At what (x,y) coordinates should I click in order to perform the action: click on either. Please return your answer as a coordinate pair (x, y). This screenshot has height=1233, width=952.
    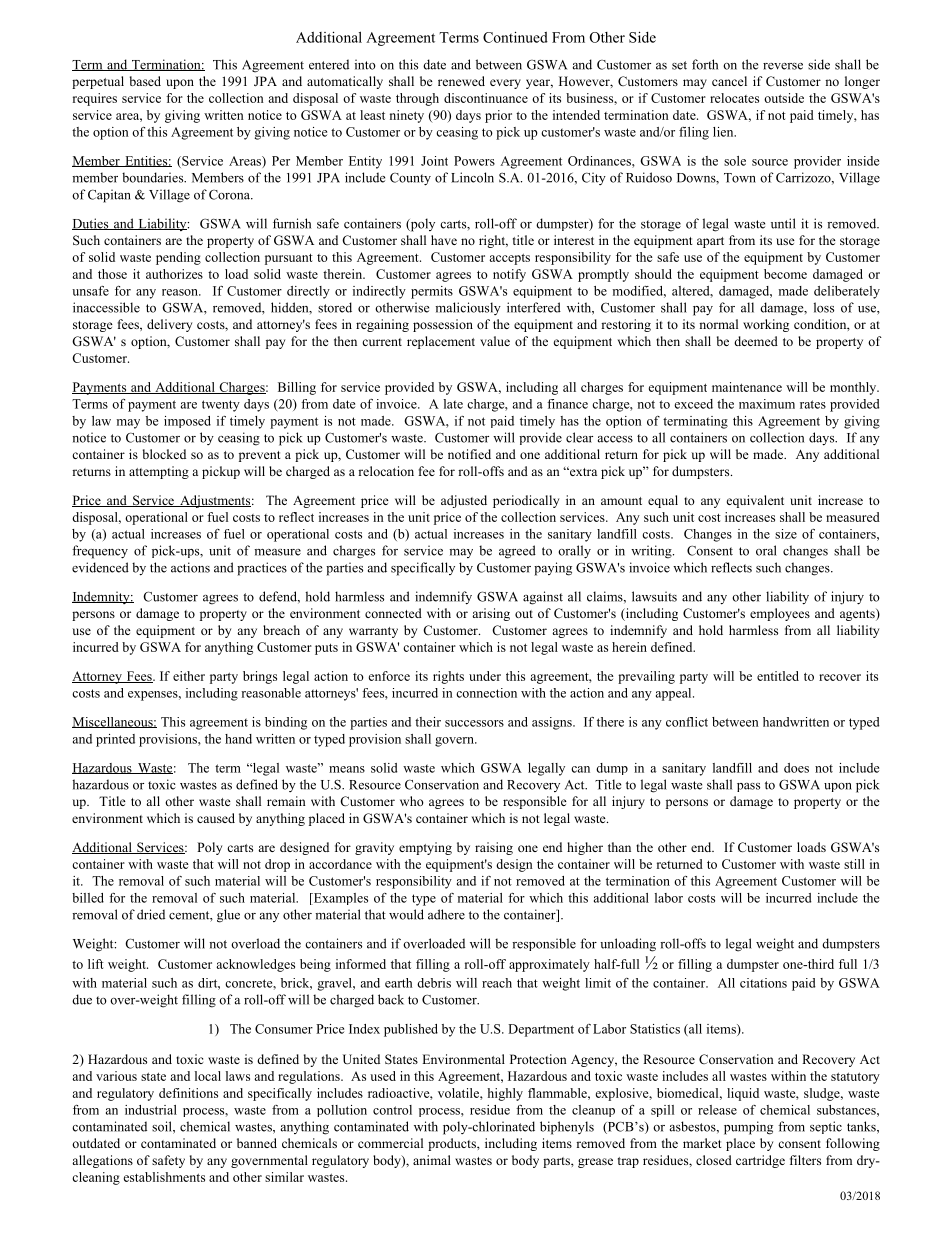
    Looking at the image, I should click on (189, 676).
